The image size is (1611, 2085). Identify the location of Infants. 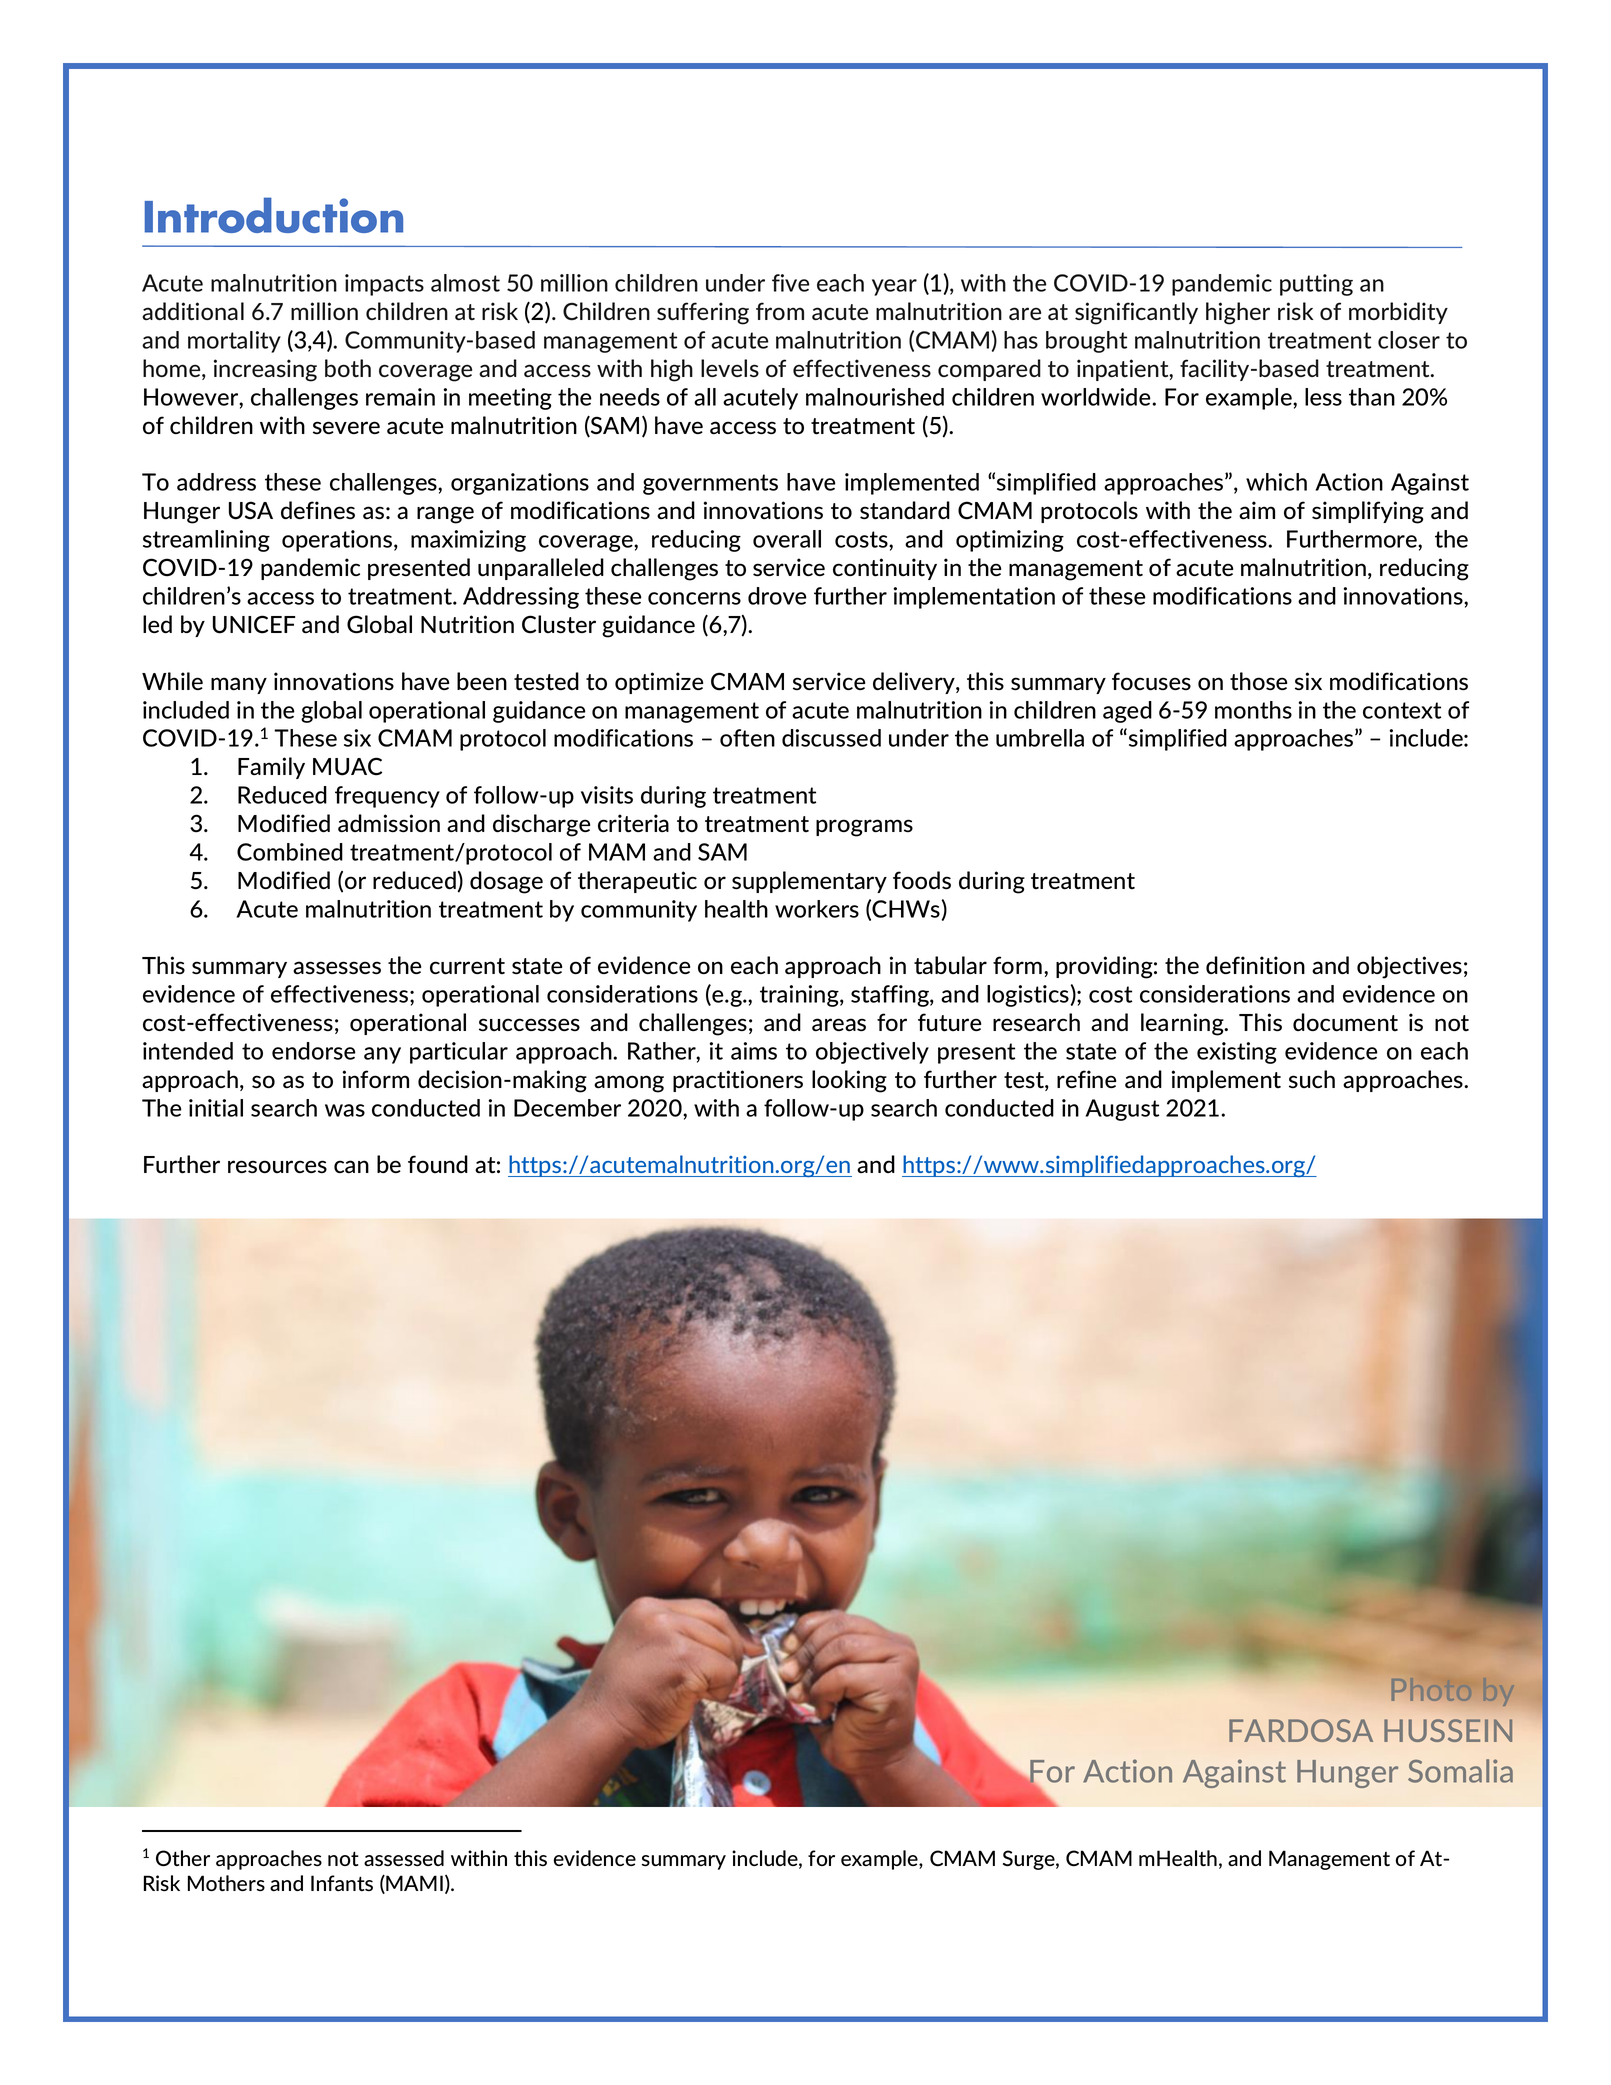
(342, 1883).
